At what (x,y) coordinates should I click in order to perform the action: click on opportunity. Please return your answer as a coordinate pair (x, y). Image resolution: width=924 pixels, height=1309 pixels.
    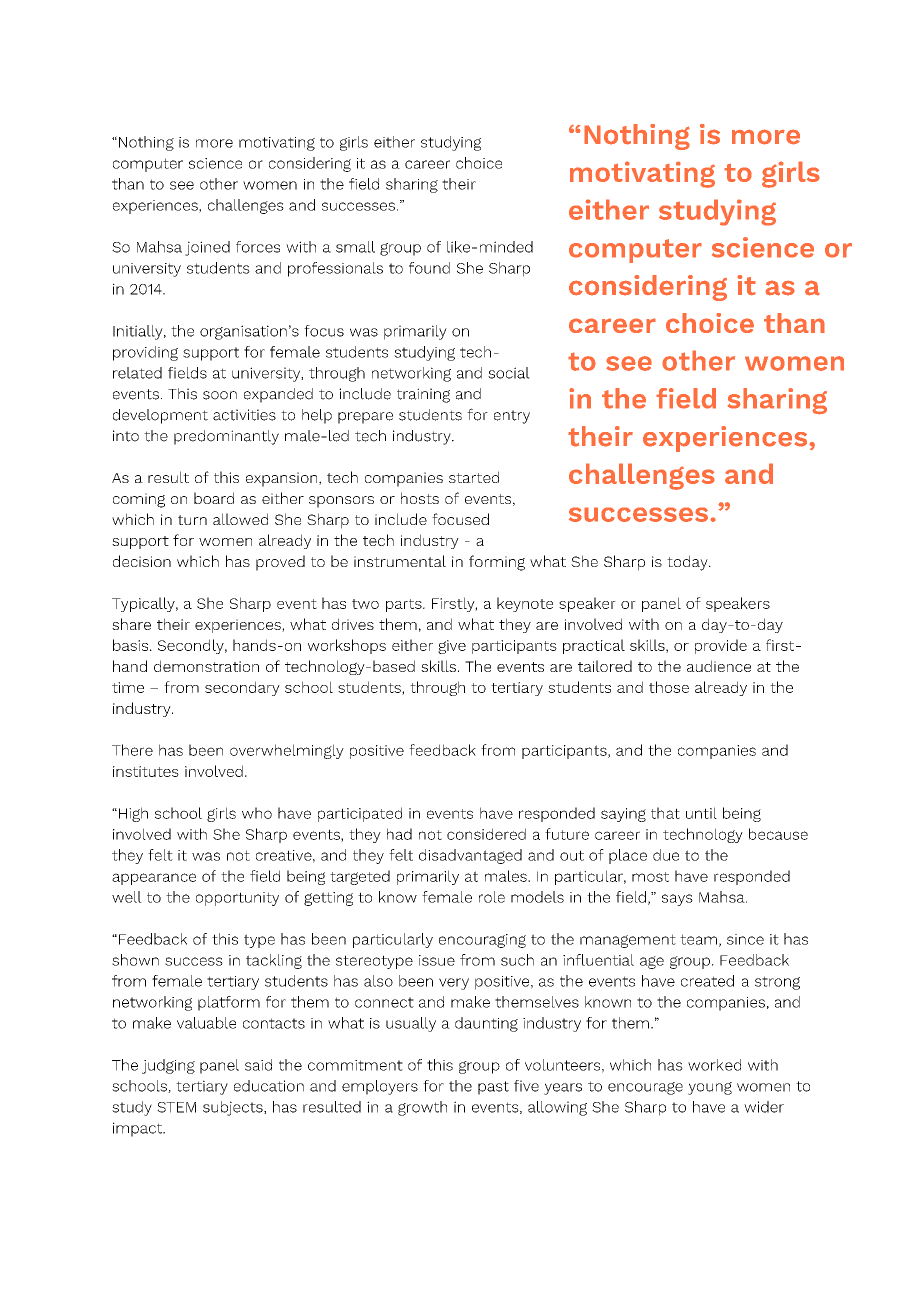
    Looking at the image, I should click on (237, 899).
